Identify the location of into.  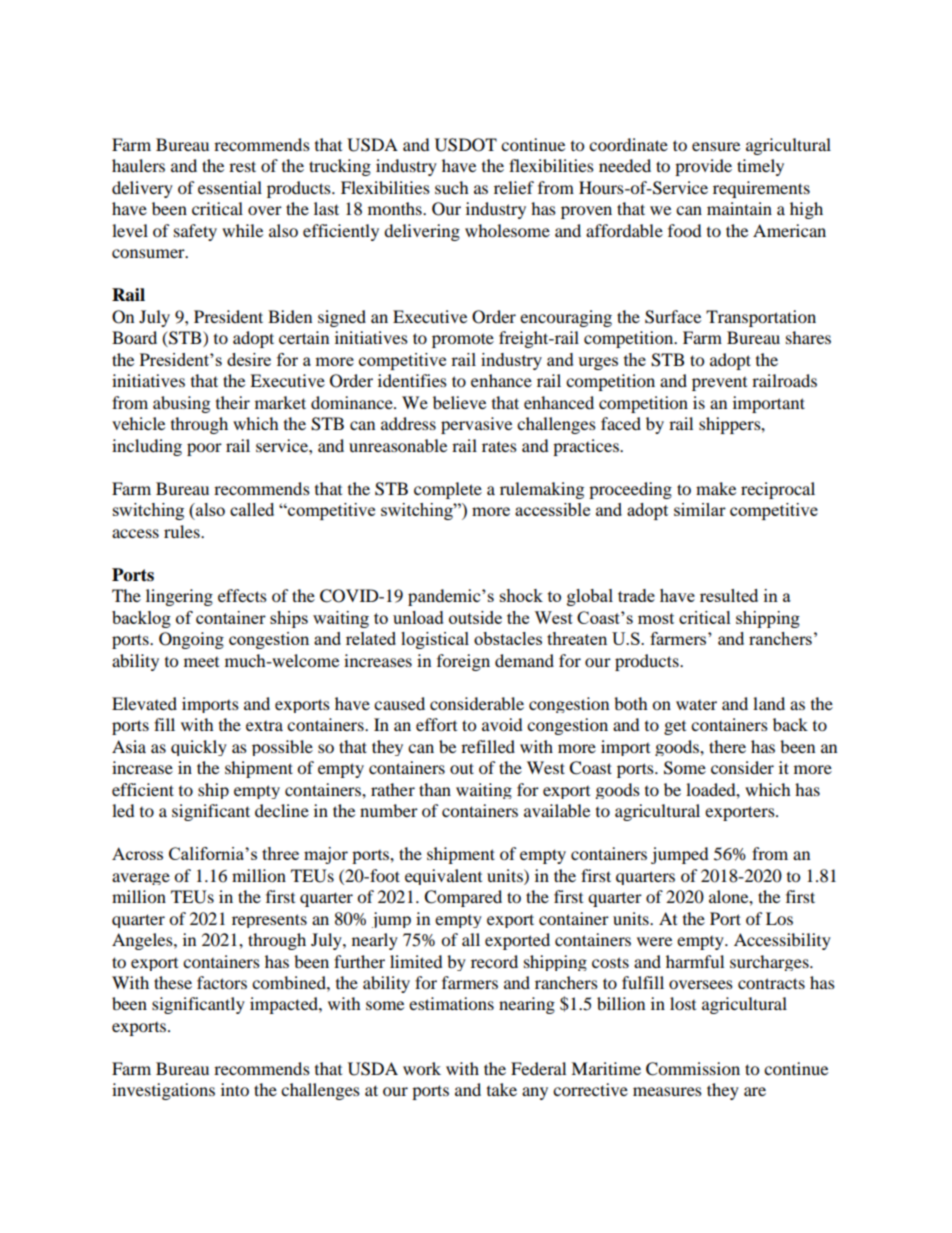
(235, 1089).
